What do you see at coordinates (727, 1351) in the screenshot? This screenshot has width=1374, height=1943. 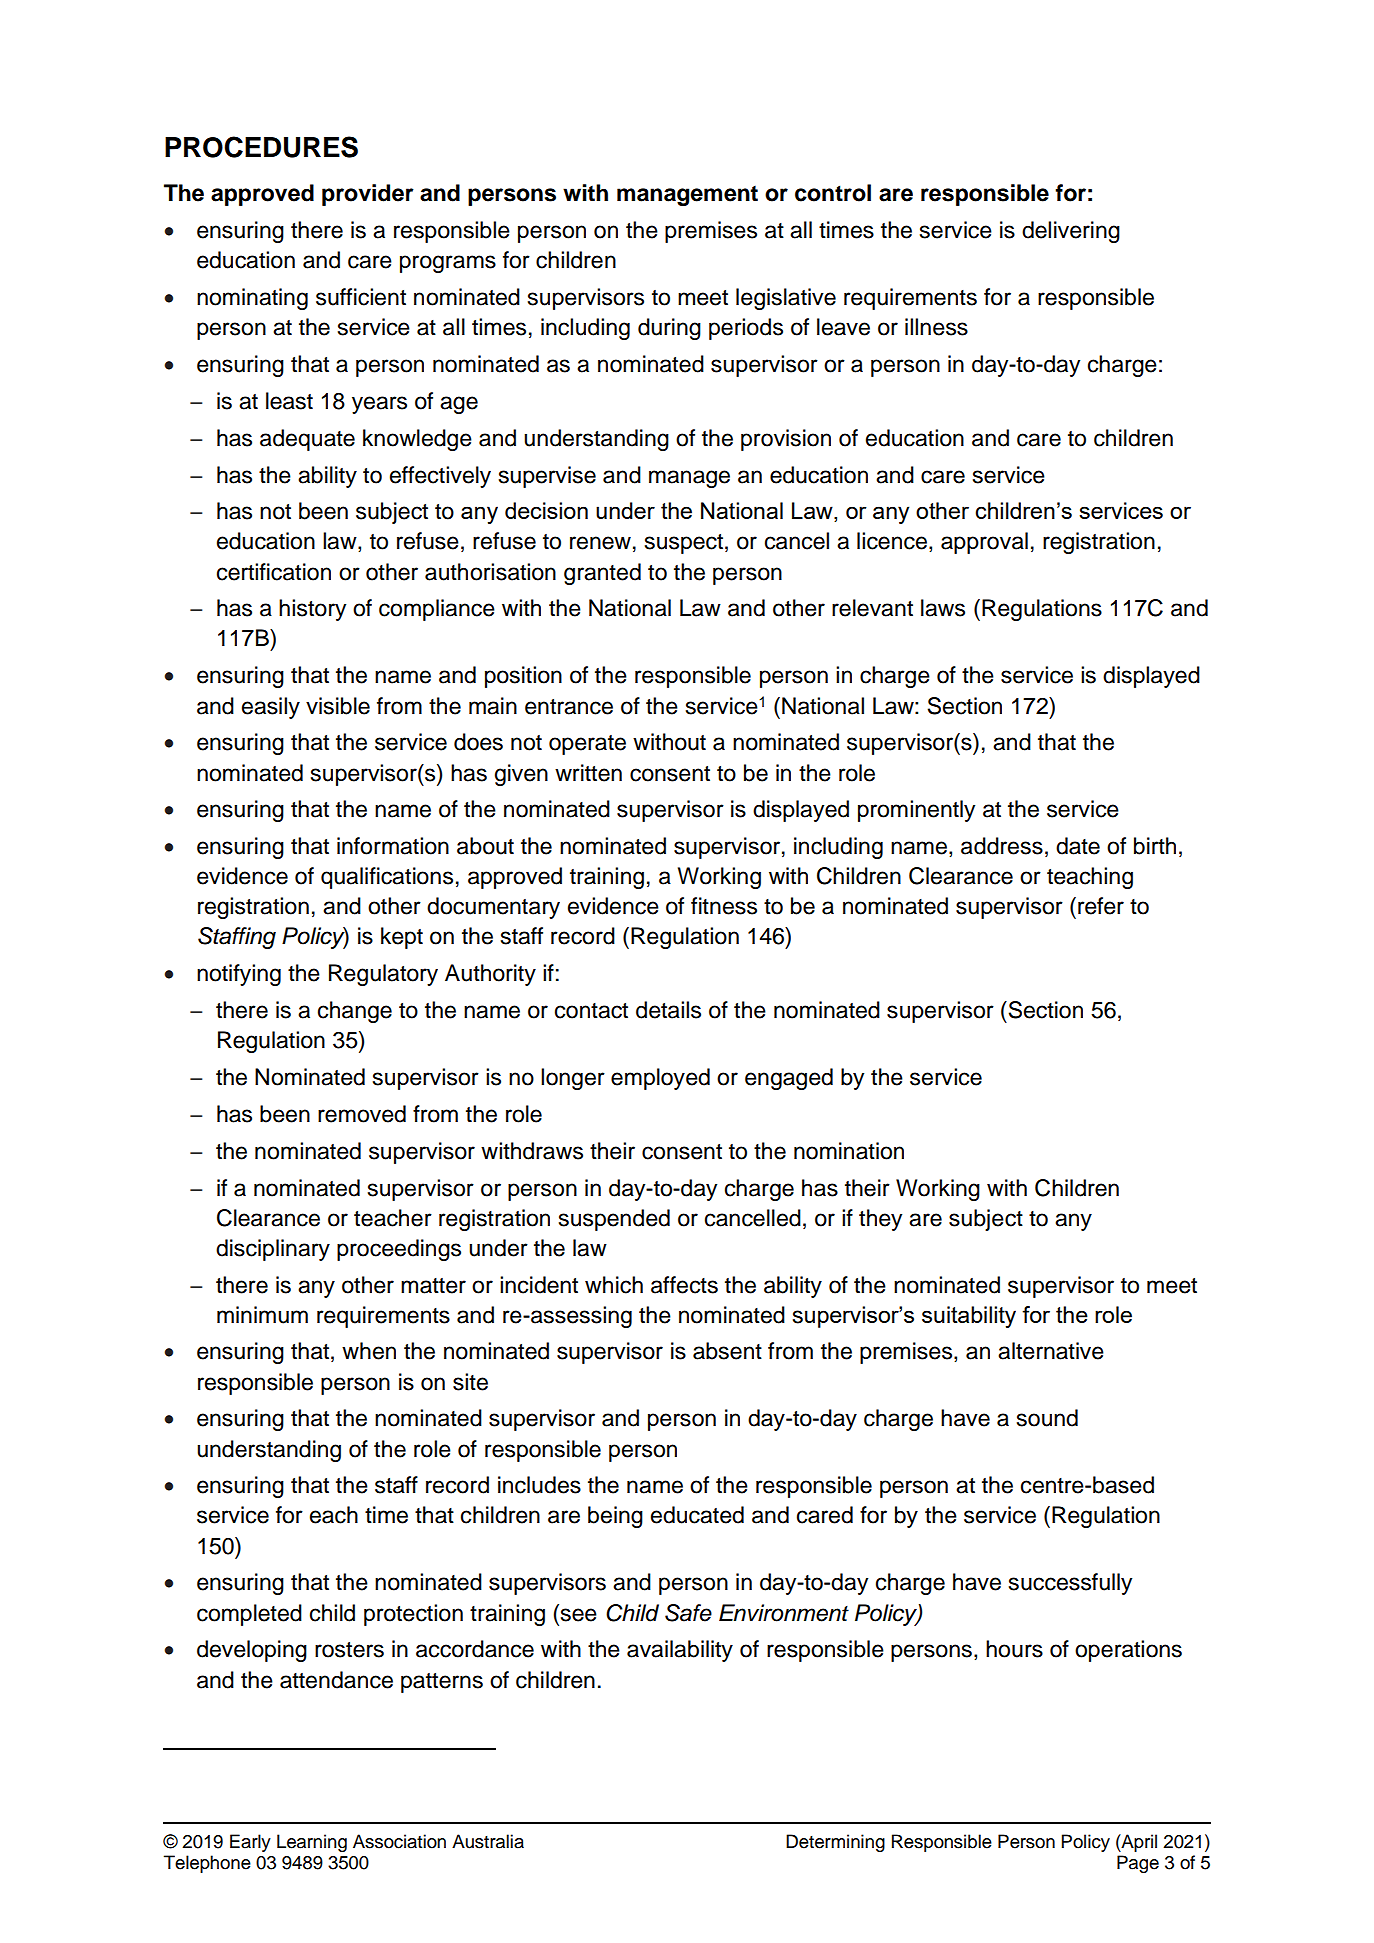 I see `absent` at bounding box center [727, 1351].
